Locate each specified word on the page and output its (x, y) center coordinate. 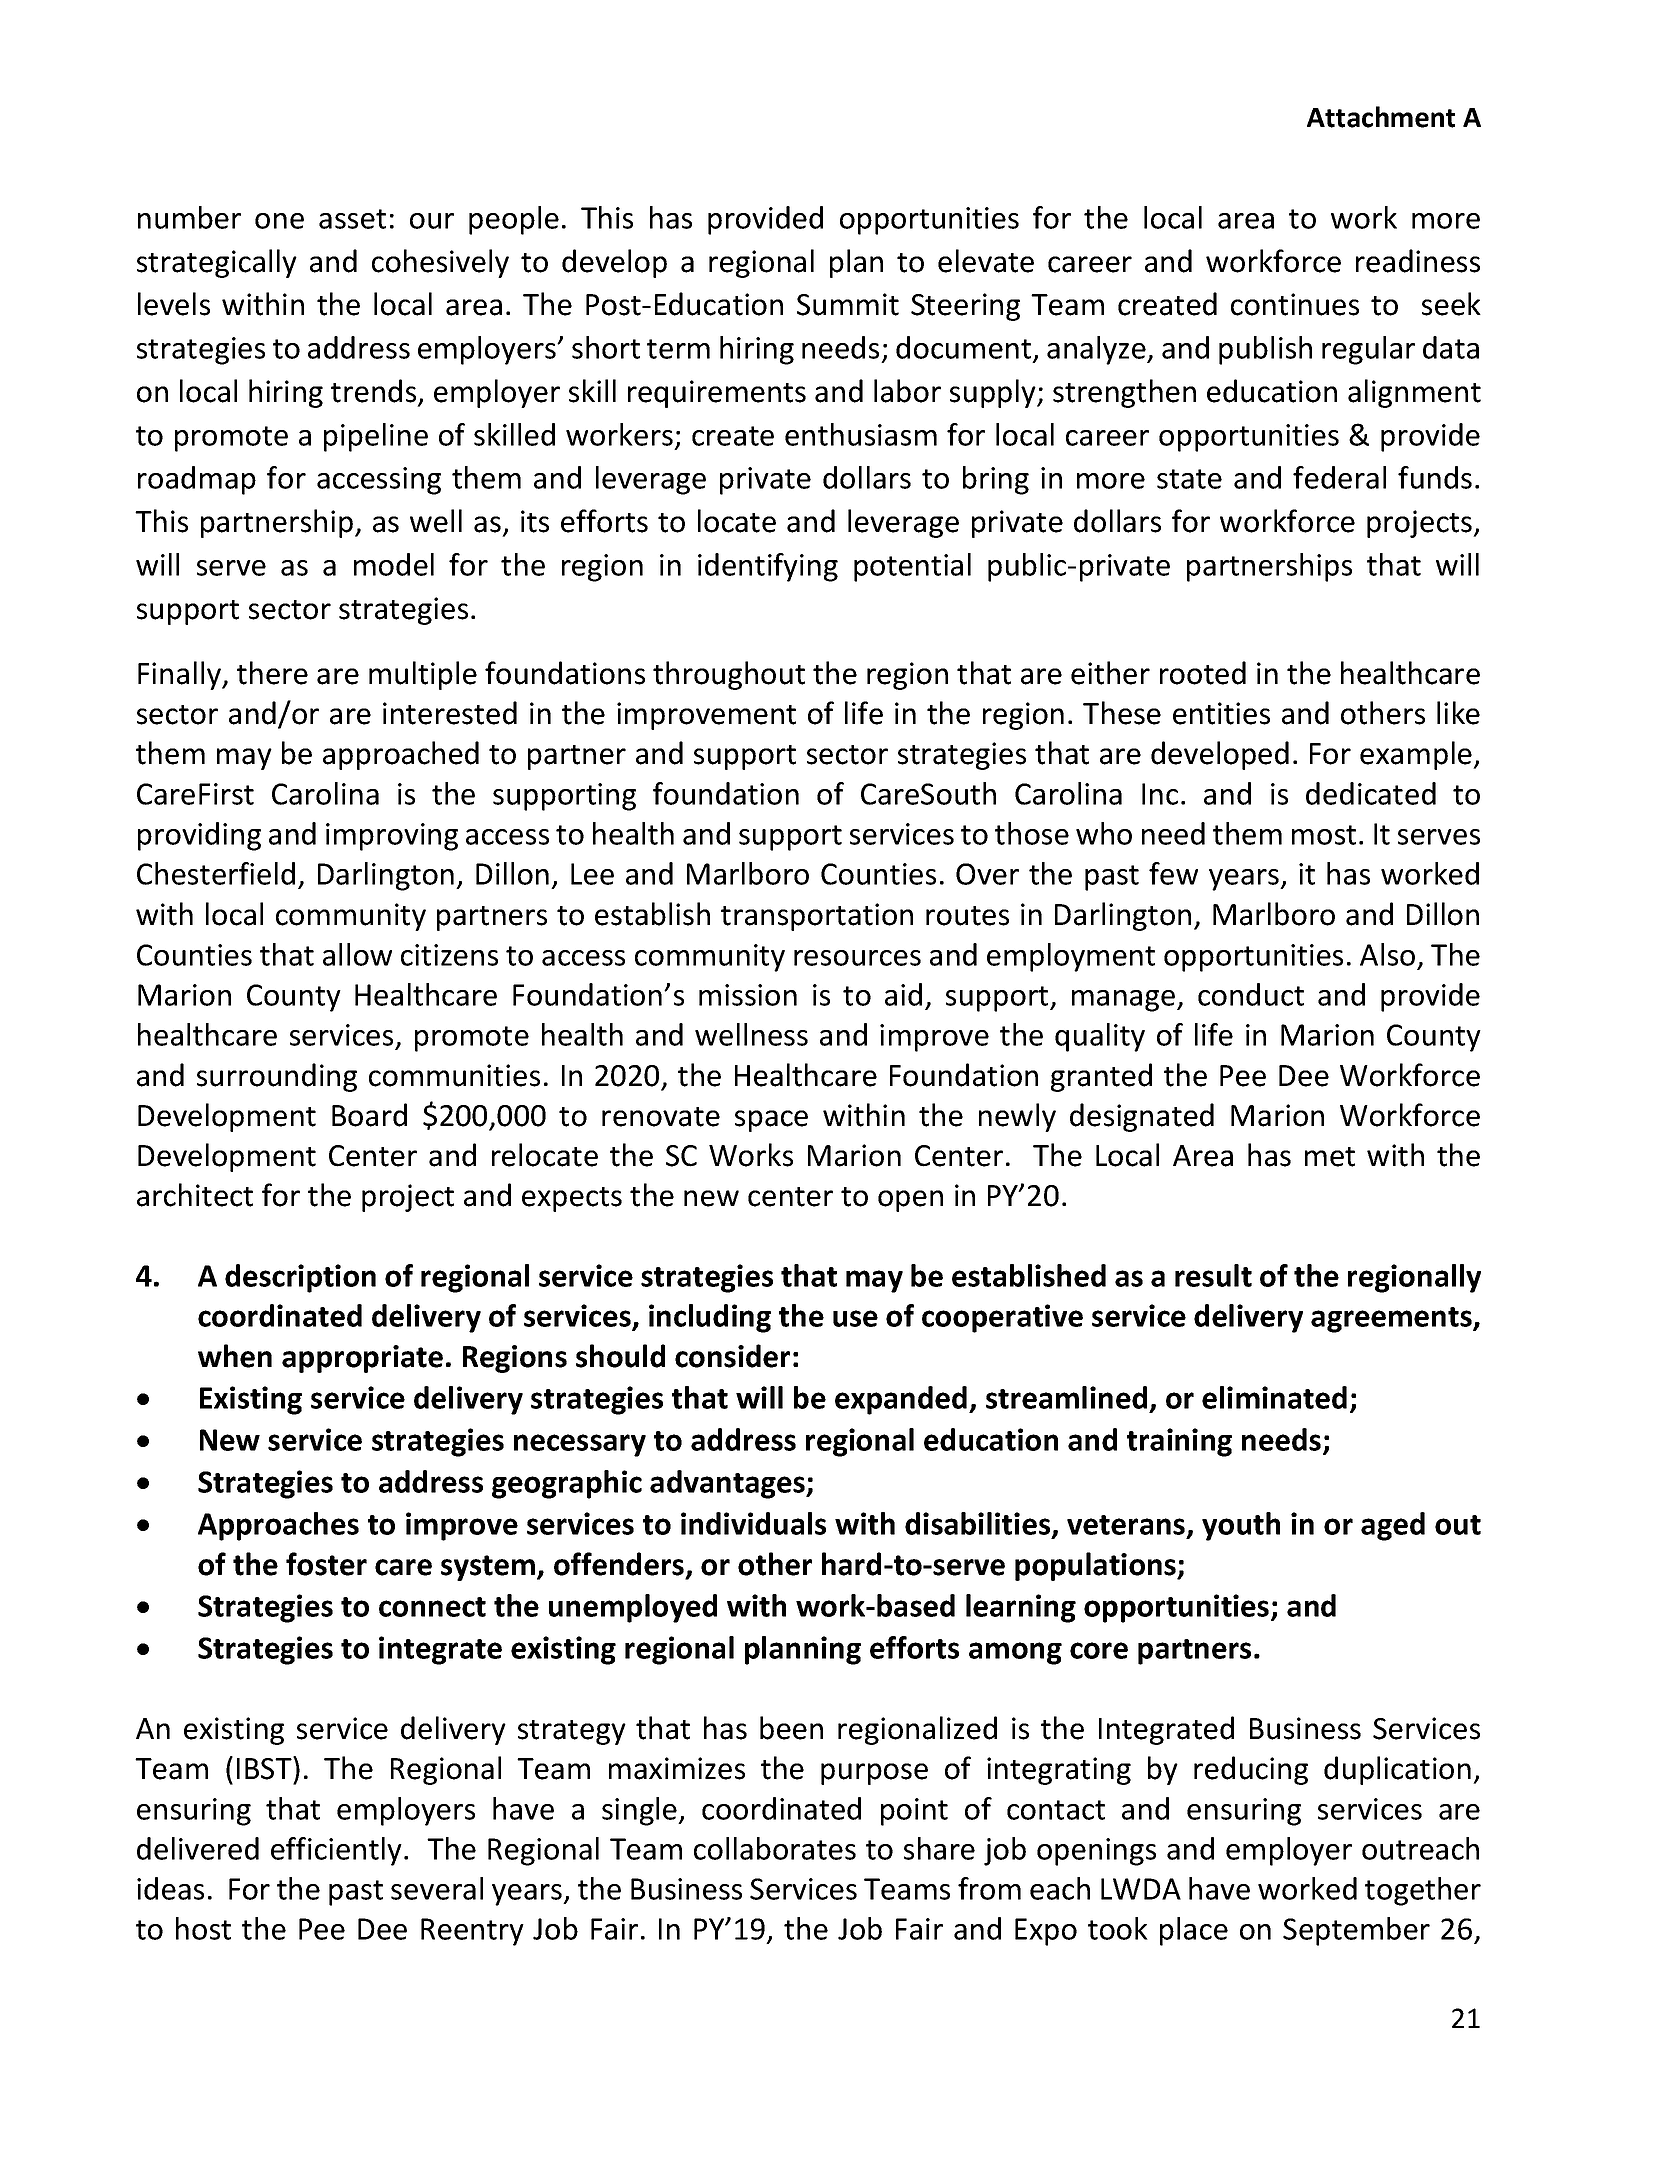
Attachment (1381, 117)
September (1356, 1931)
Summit (848, 304)
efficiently (336, 1851)
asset (352, 219)
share (939, 1848)
